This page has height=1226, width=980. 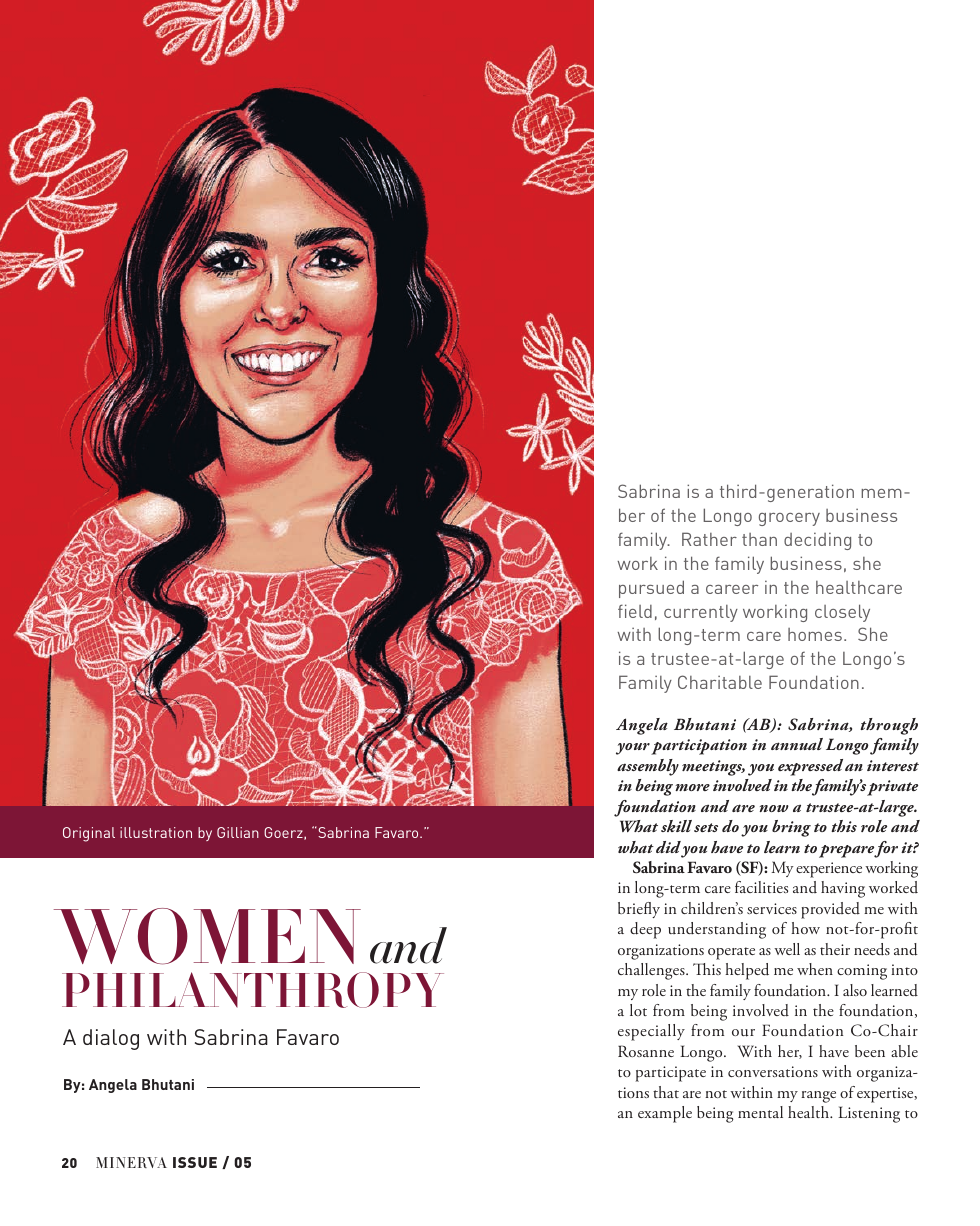 What do you see at coordinates (638, 1010) in the page?
I see `lot` at bounding box center [638, 1010].
